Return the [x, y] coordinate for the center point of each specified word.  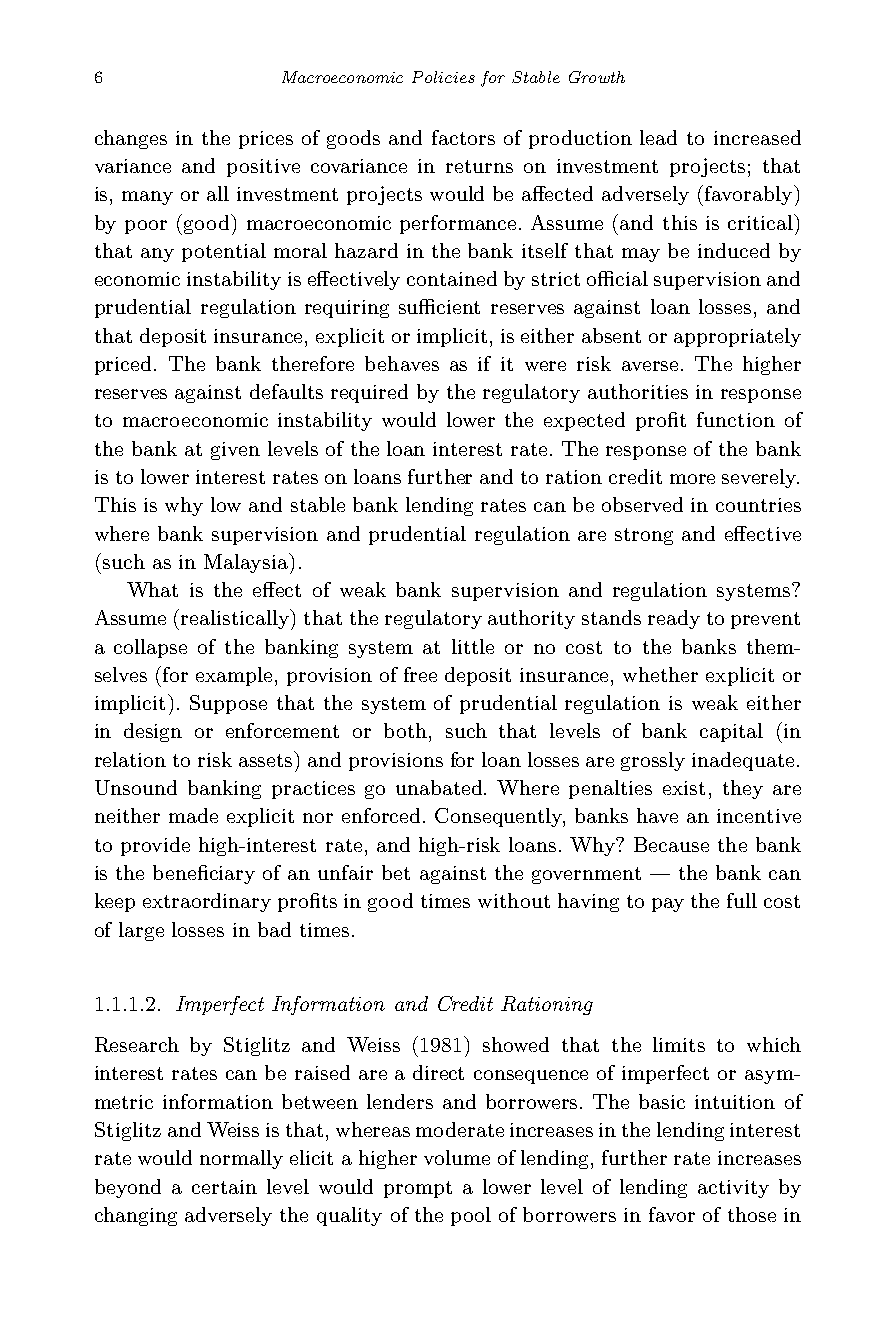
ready [674, 619]
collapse [150, 648]
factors [463, 137]
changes [131, 139]
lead [658, 137]
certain [224, 1187]
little [473, 646]
